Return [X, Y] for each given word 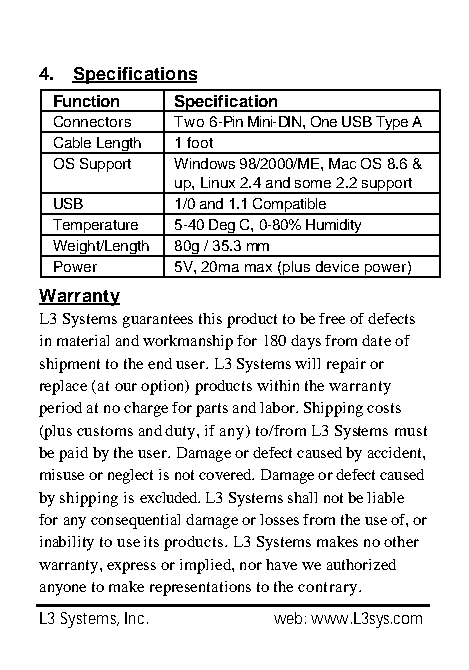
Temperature [95, 227]
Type [392, 124]
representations [200, 588]
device [337, 266]
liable [385, 497]
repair [346, 365]
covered [226, 474]
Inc [136, 618]
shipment [70, 365]
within [278, 385]
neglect [130, 476]
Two [189, 121]
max [258, 268]
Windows [204, 163]
